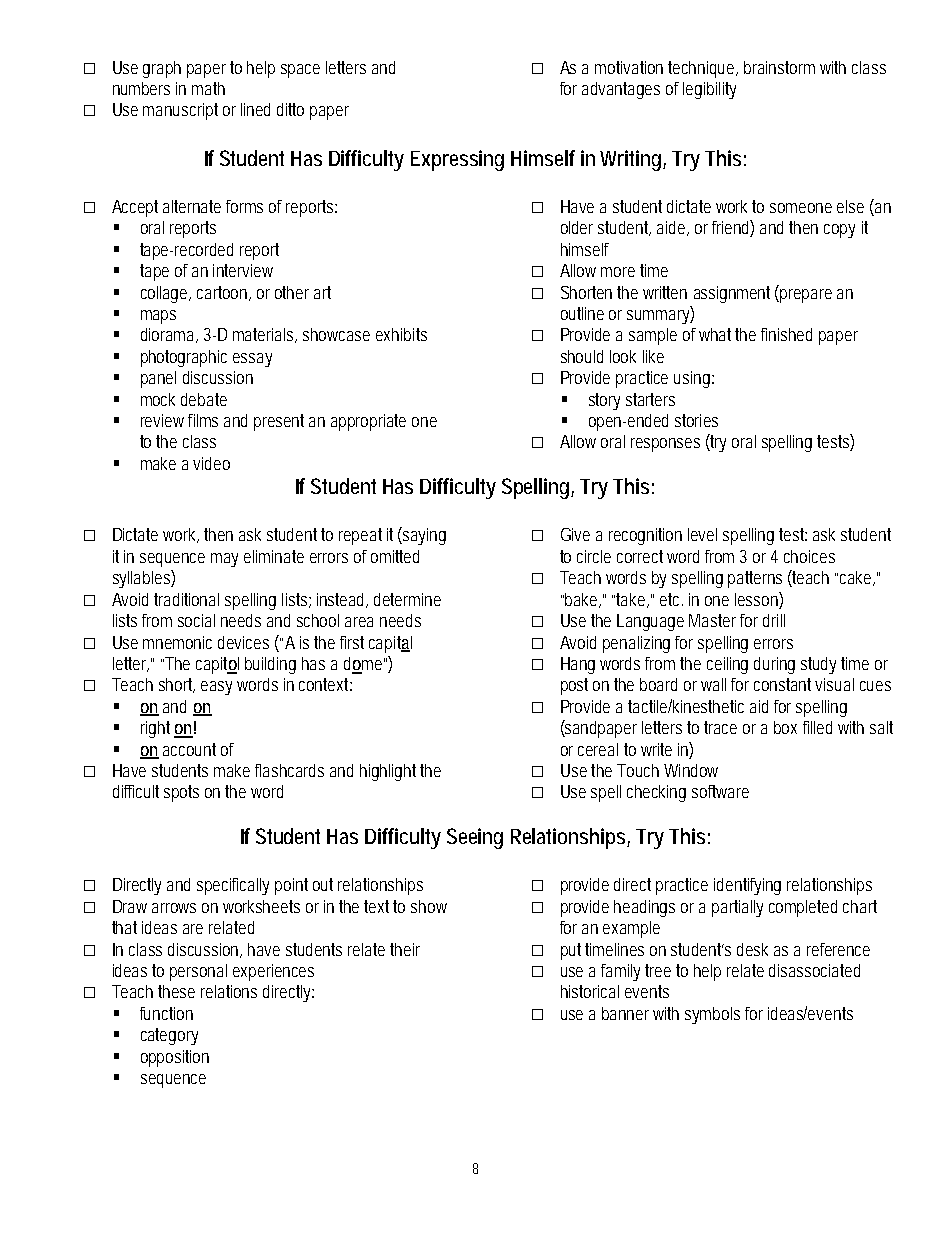 The height and width of the screenshot is (1233, 952). Describe the element at coordinates (709, 90) in the screenshot. I see `legibility` at that location.
